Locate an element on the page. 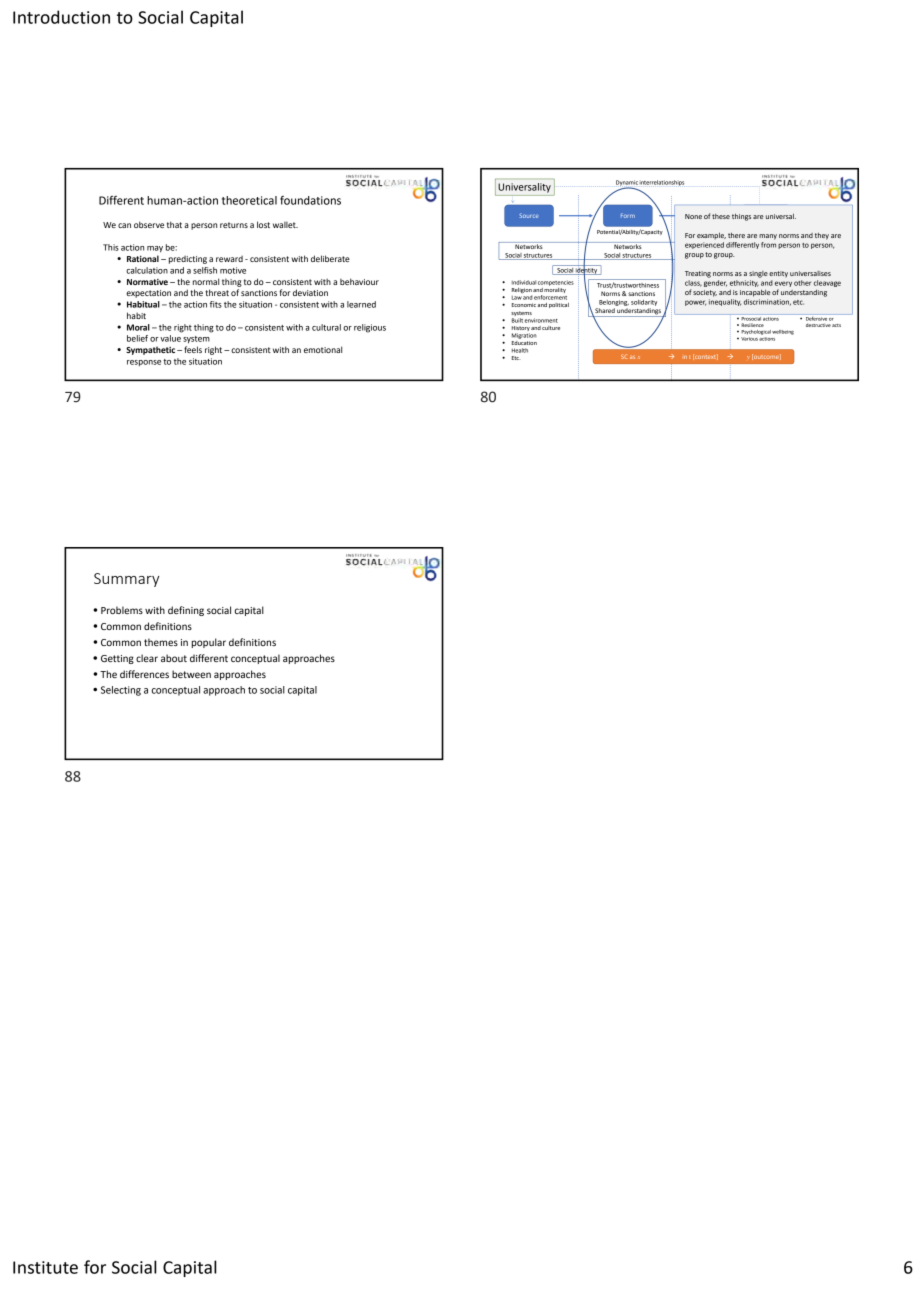 The height and width of the page is (1308, 924). differences is located at coordinates (144, 674).
